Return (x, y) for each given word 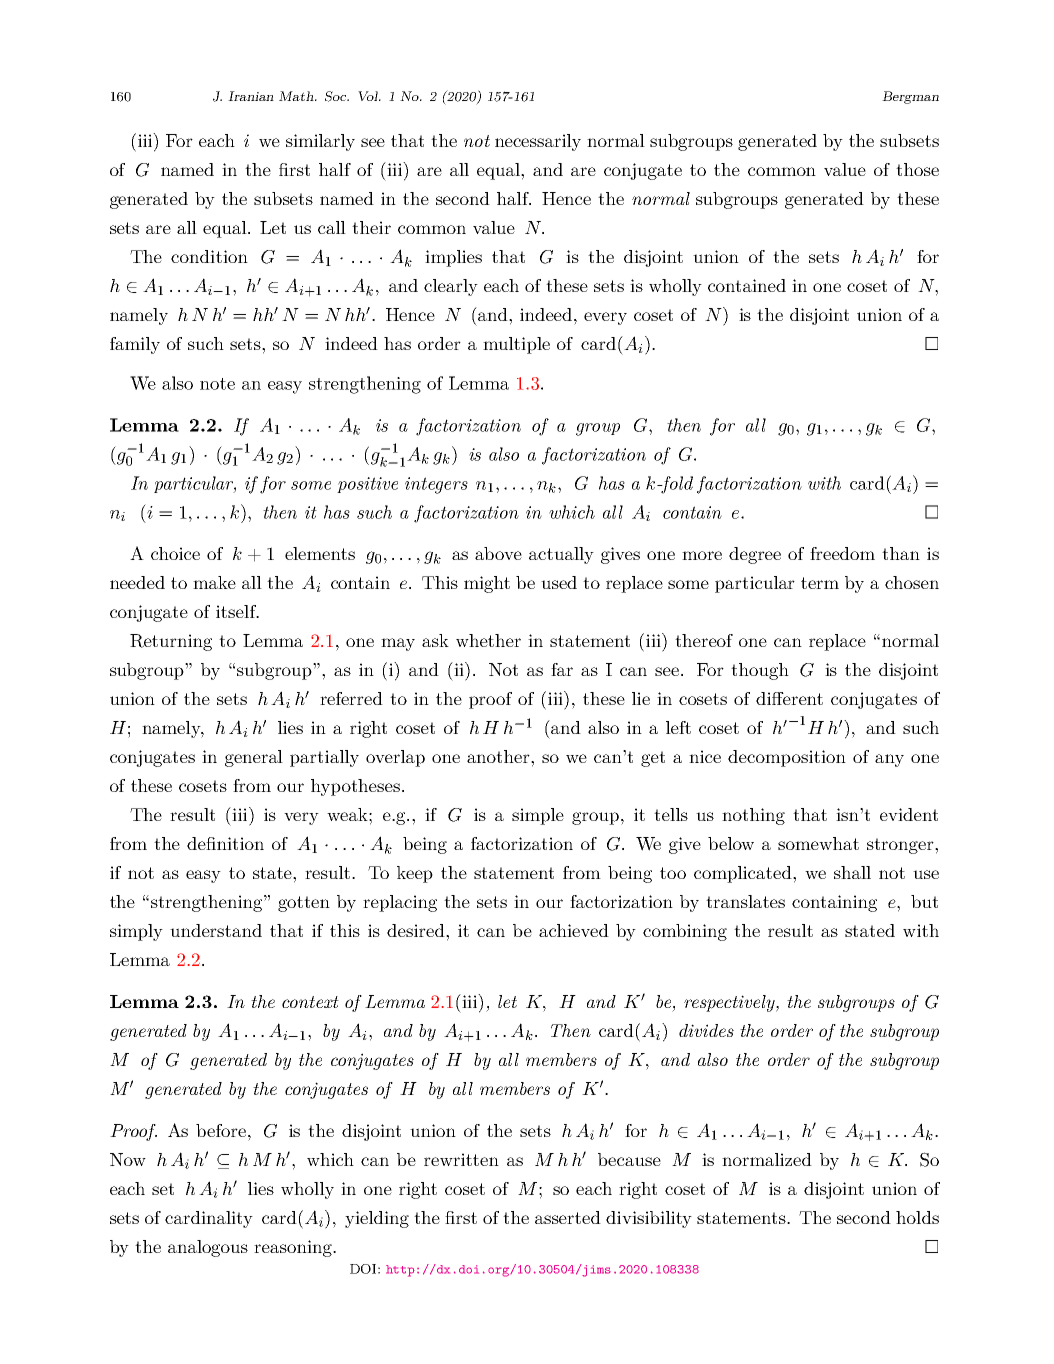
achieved (574, 930)
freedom (842, 553)
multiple (516, 345)
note (217, 384)
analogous (208, 1248)
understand (216, 930)
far (562, 669)
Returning (171, 642)
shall (852, 872)
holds (917, 1217)
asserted (568, 1217)
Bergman (910, 97)
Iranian (251, 96)
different (789, 698)
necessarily (538, 142)
